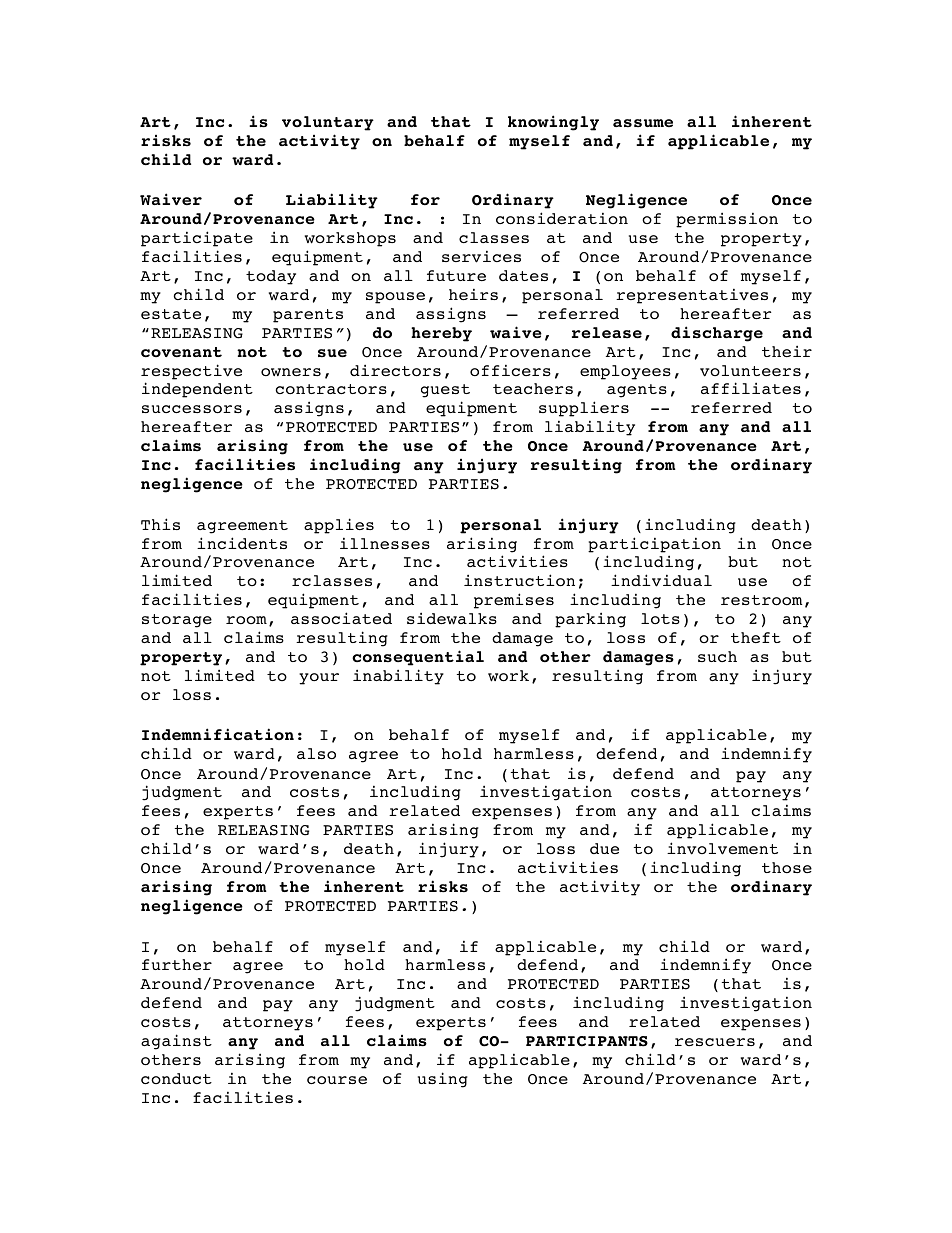  Describe the element at coordinates (425, 199) in the screenshot. I see `for` at that location.
